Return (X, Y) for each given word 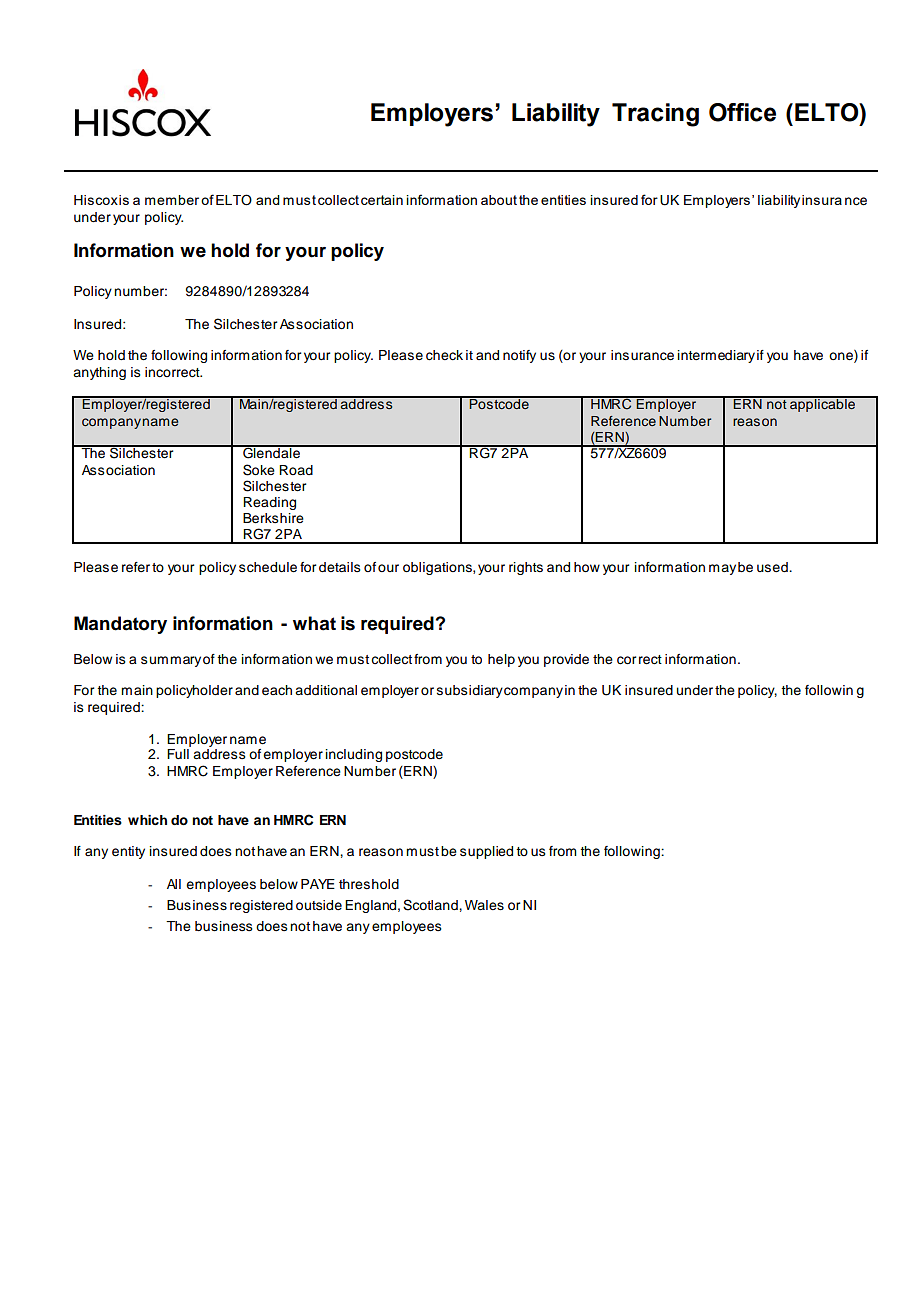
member (172, 200)
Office (742, 112)
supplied (486, 852)
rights (526, 568)
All (174, 884)
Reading (269, 503)
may (722, 569)
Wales (484, 905)
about (499, 200)
